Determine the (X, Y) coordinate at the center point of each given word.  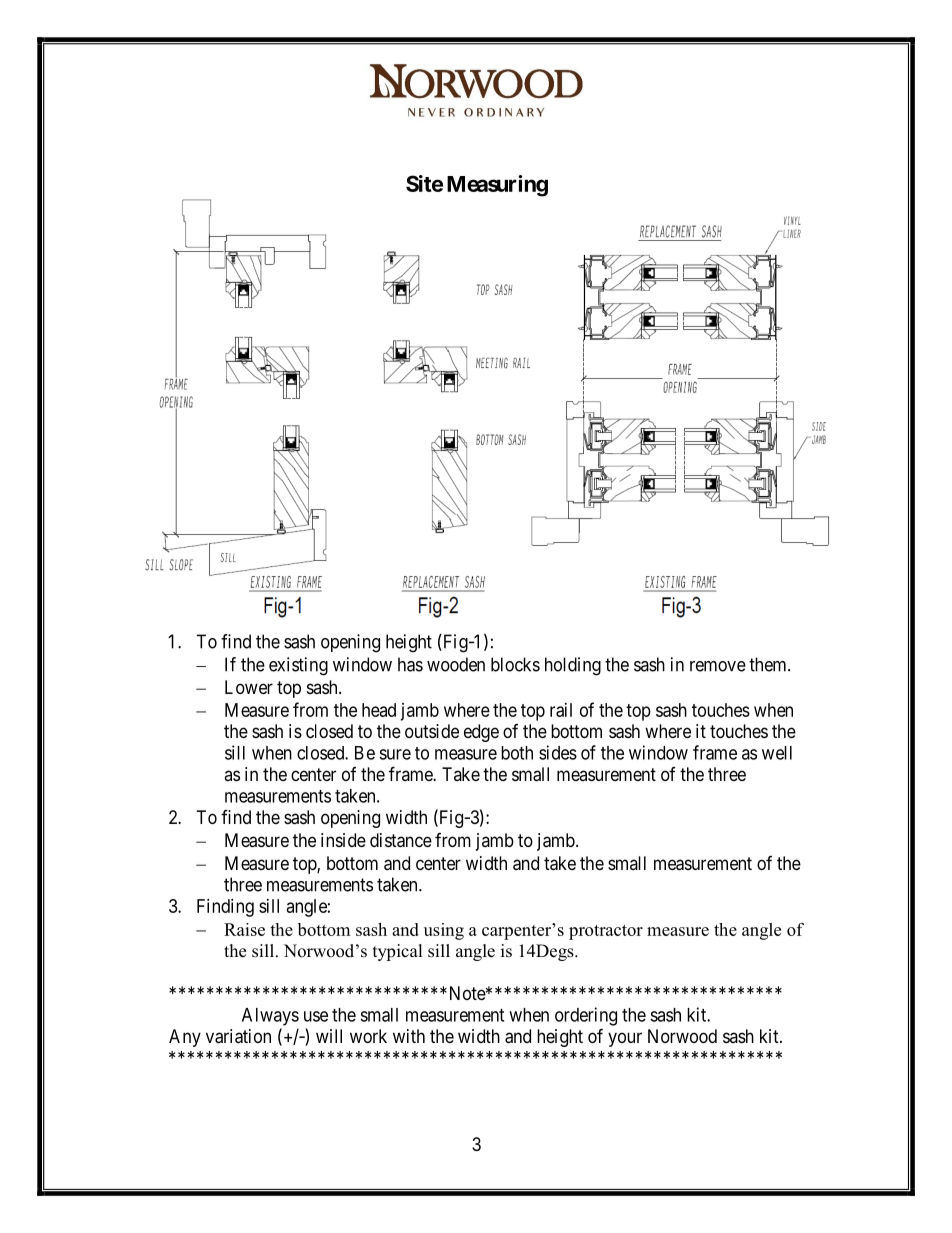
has (410, 664)
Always (270, 1017)
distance (401, 840)
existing (298, 666)
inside (343, 840)
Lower (249, 687)
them (769, 664)
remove (718, 666)
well (777, 753)
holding (573, 666)
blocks (515, 664)
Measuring (497, 186)
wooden (456, 664)
